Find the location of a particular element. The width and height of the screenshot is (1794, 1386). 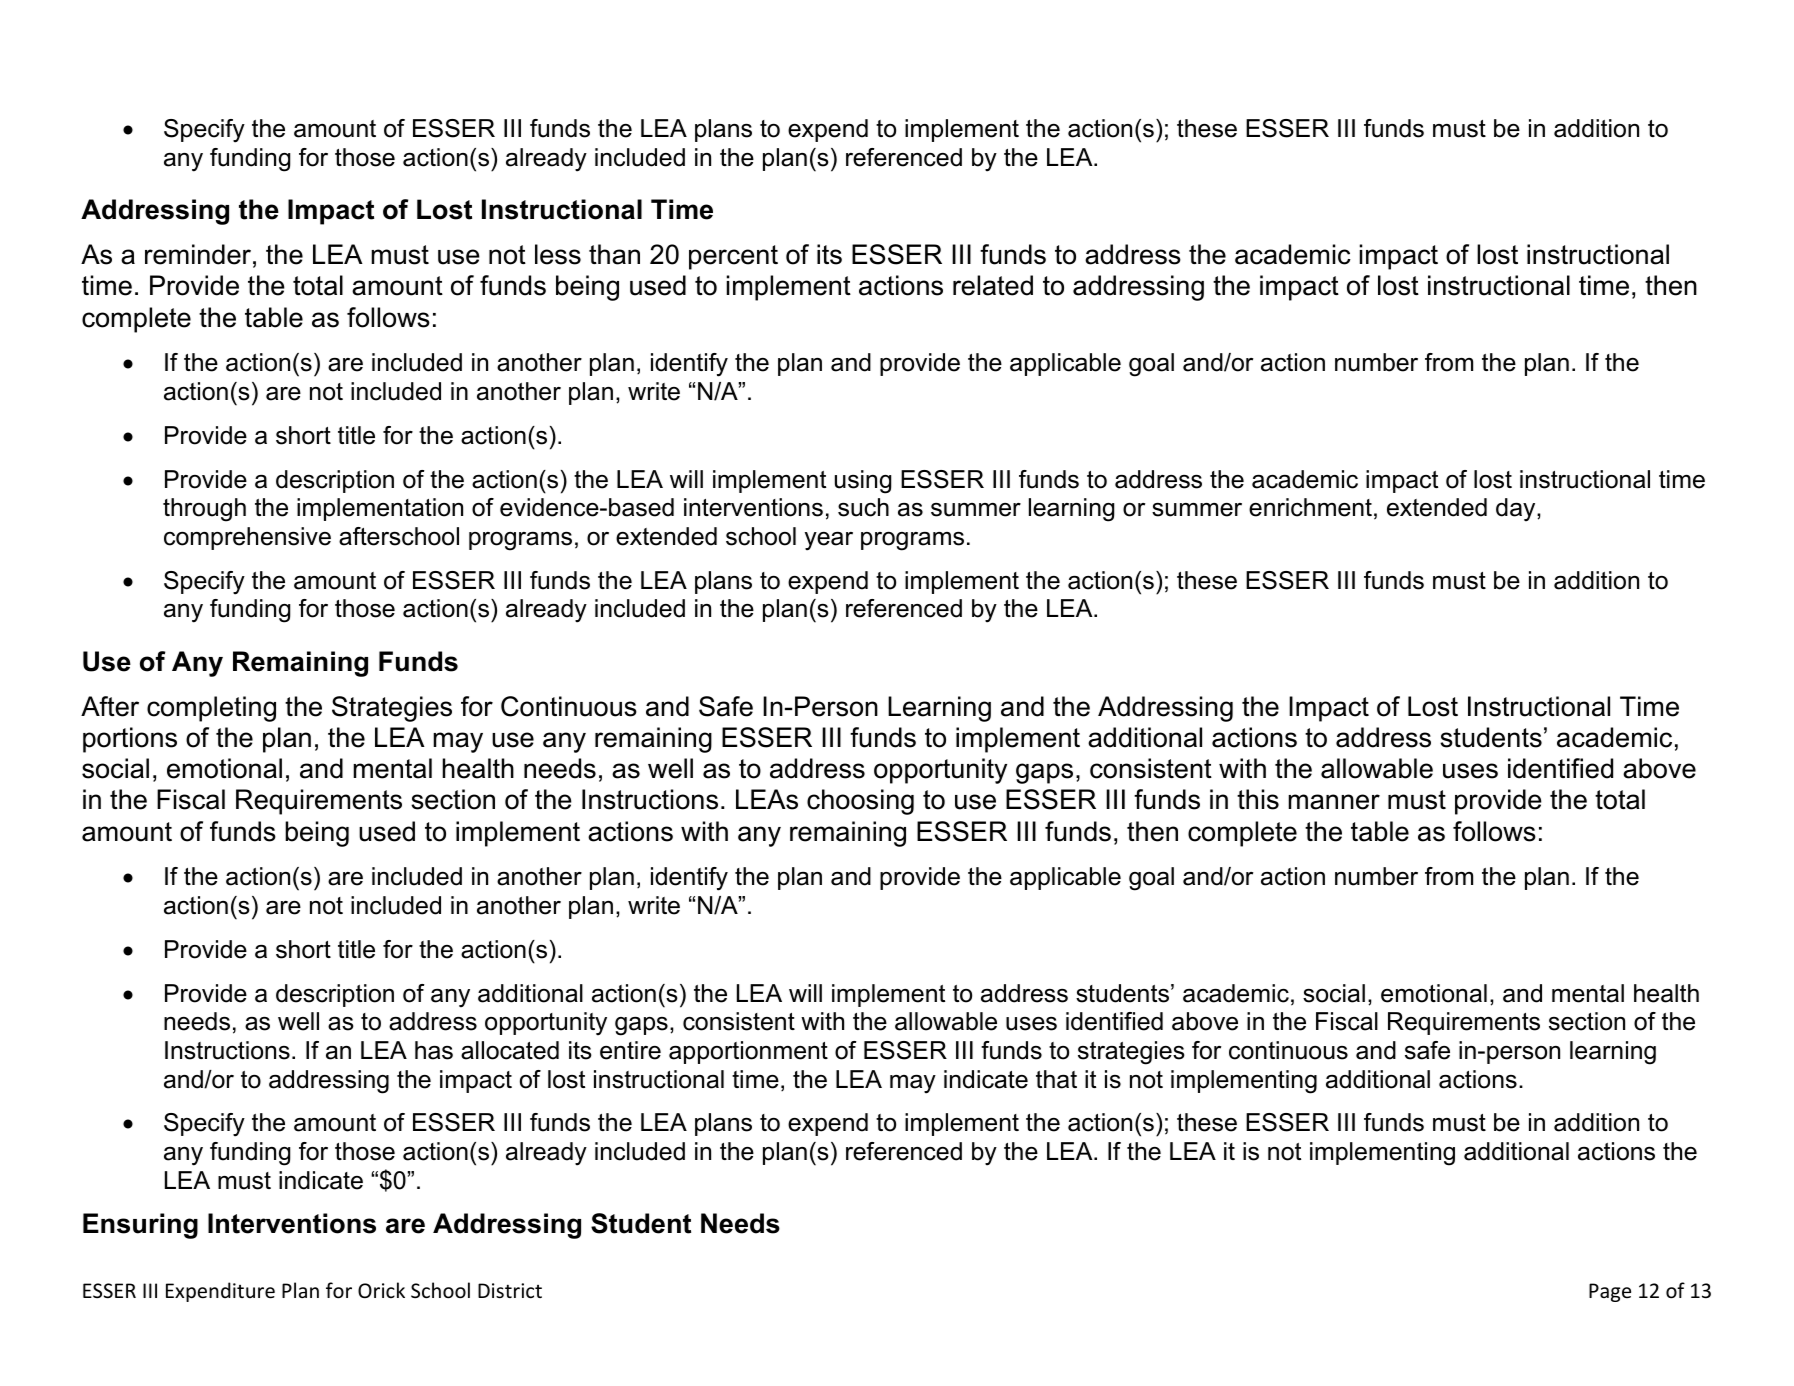

related is located at coordinates (993, 285).
